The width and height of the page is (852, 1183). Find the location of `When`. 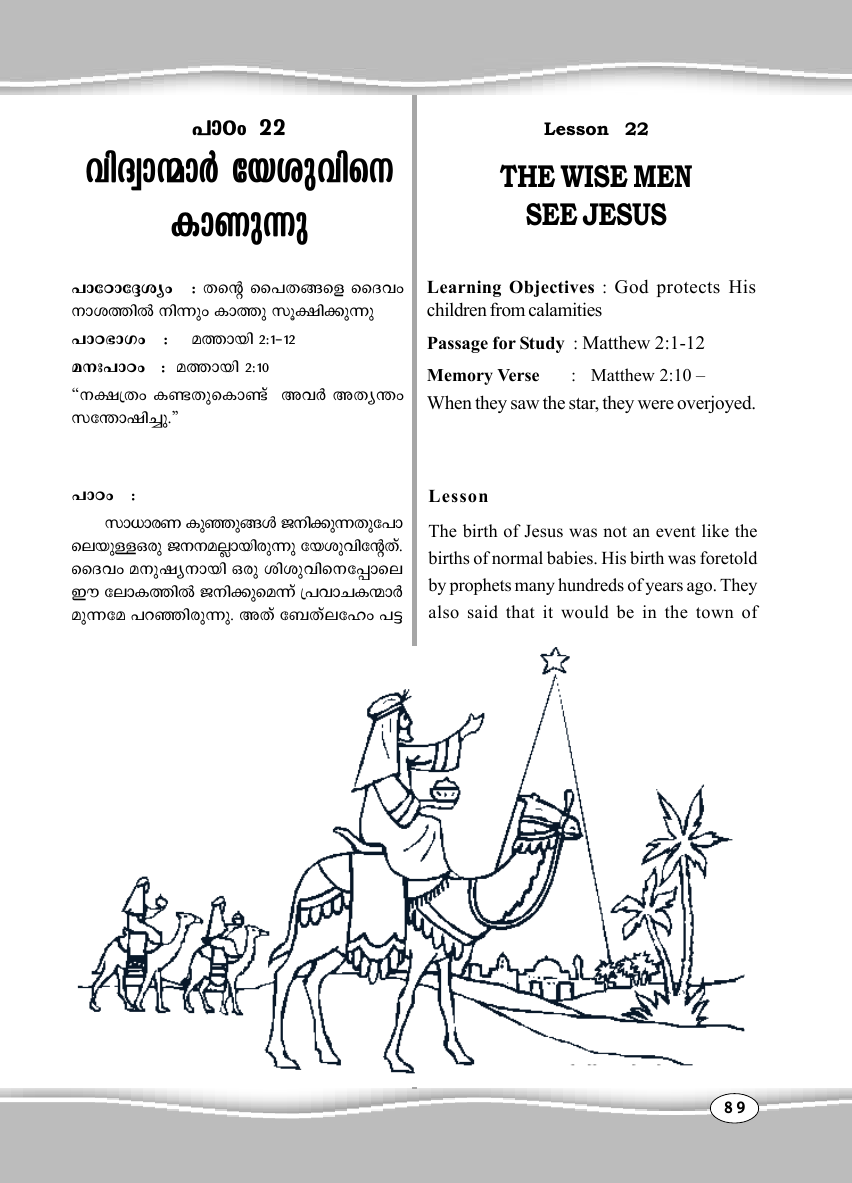

When is located at coordinates (449, 402).
